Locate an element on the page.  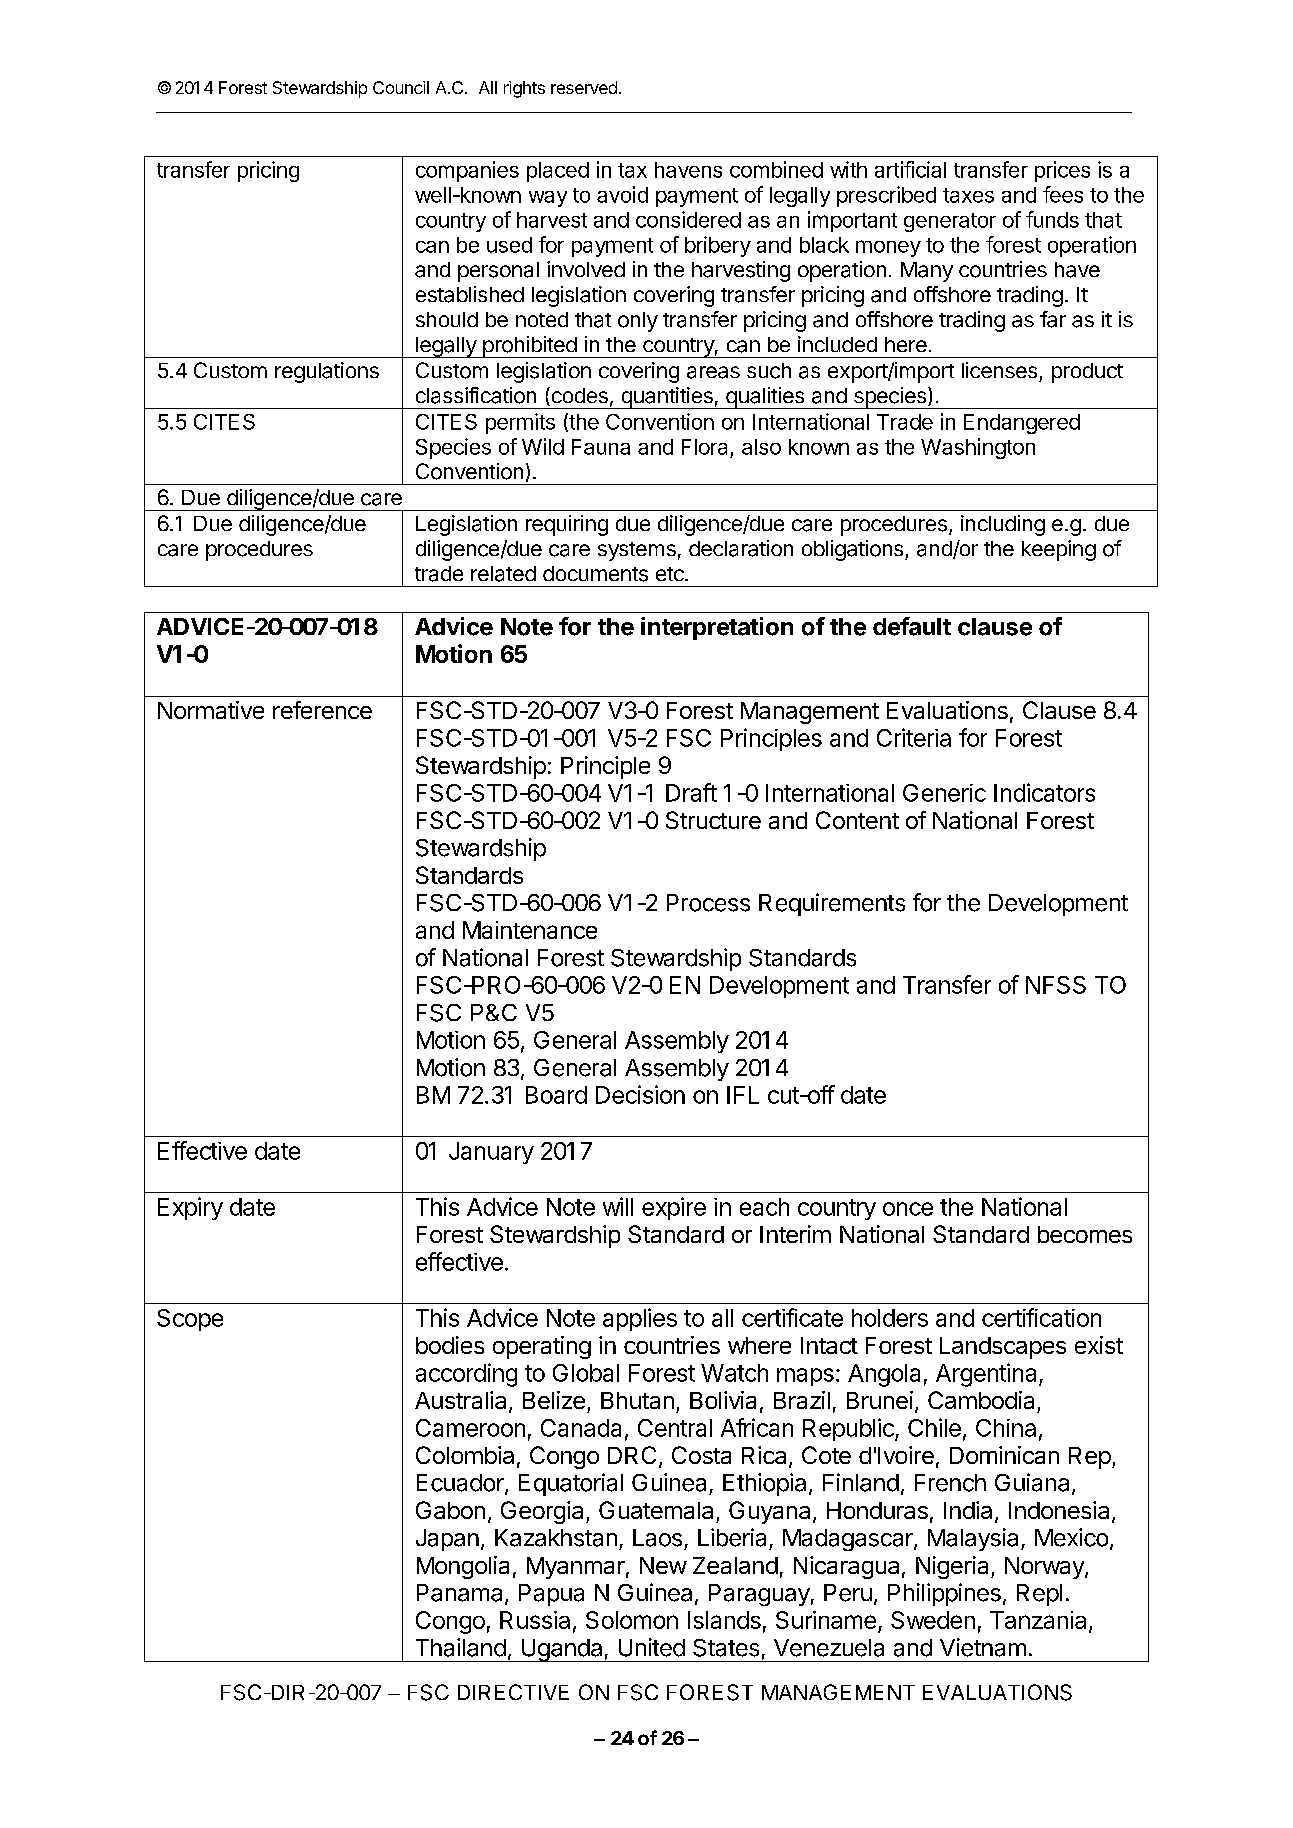
interpretation is located at coordinates (717, 628).
